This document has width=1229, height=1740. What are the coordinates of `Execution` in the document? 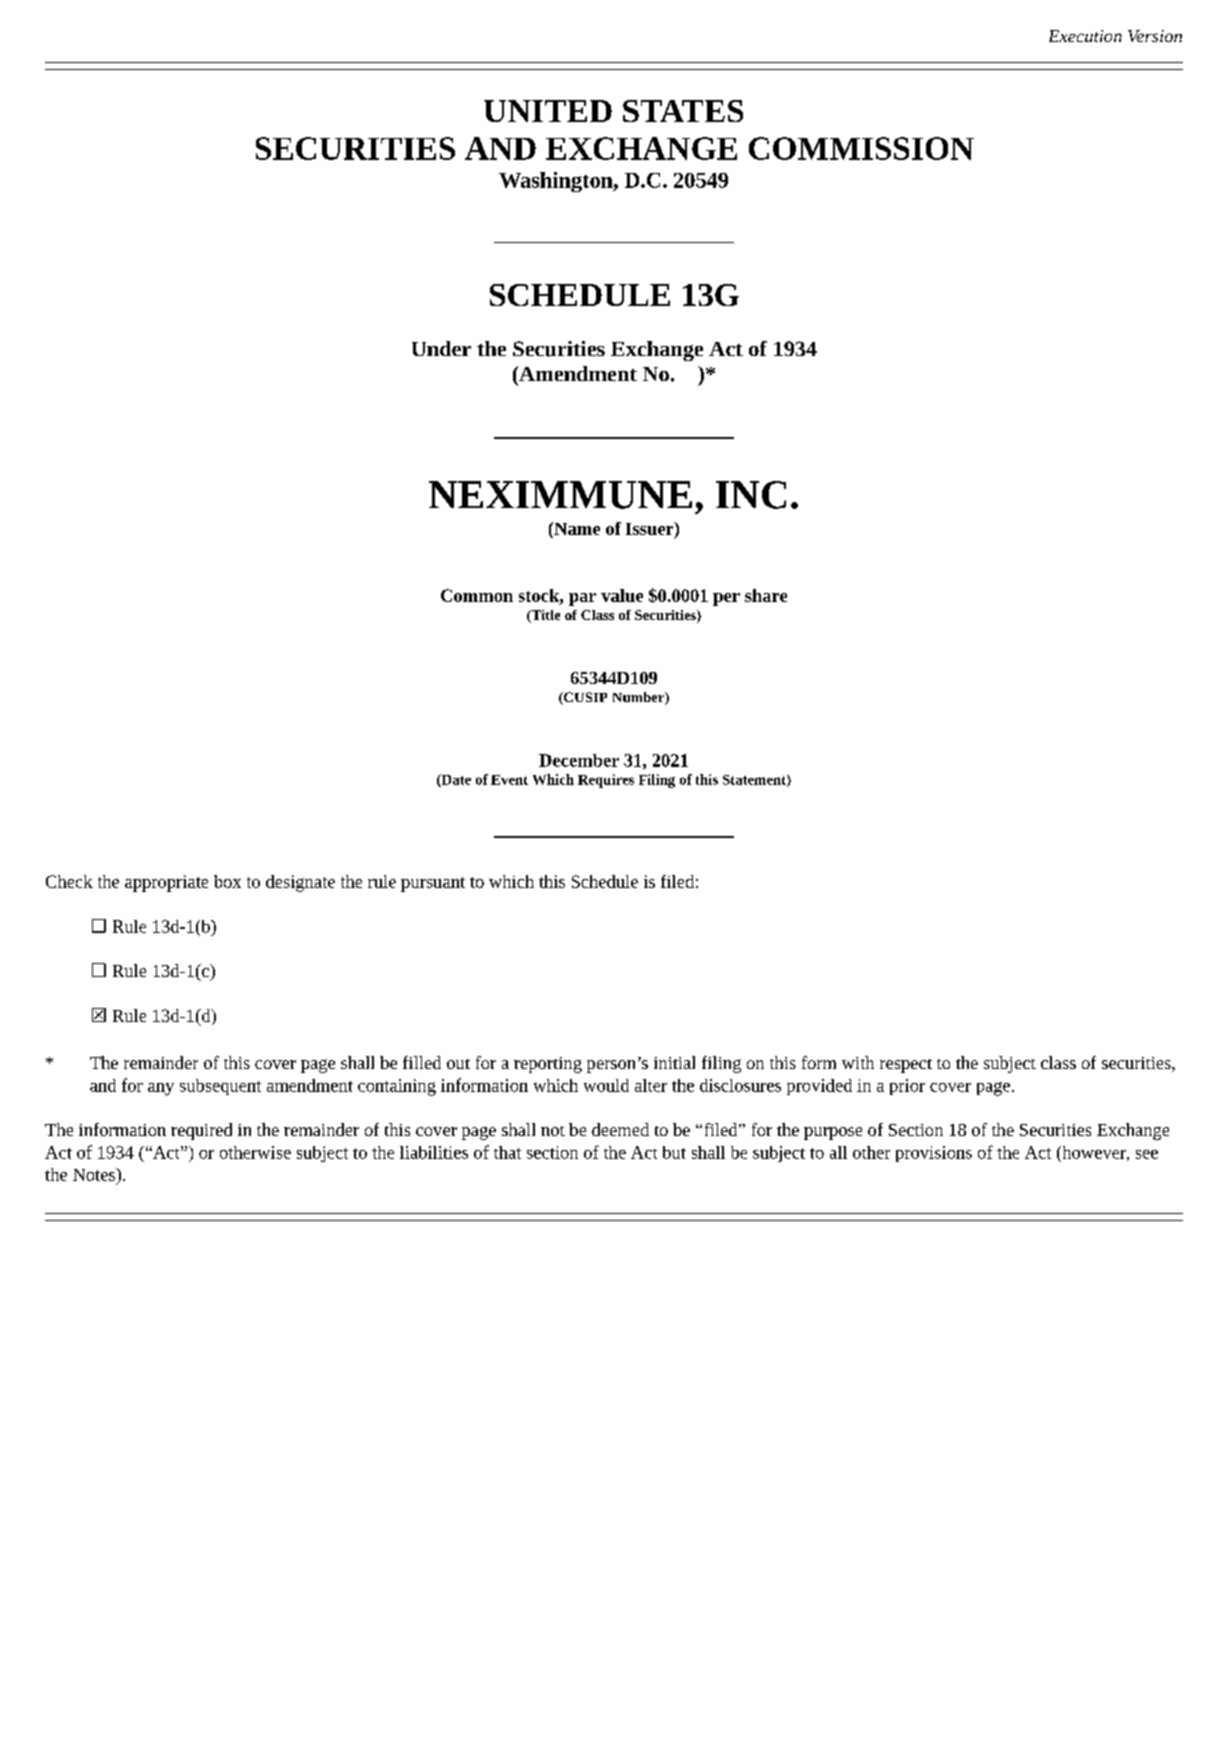 It's located at (1085, 36).
